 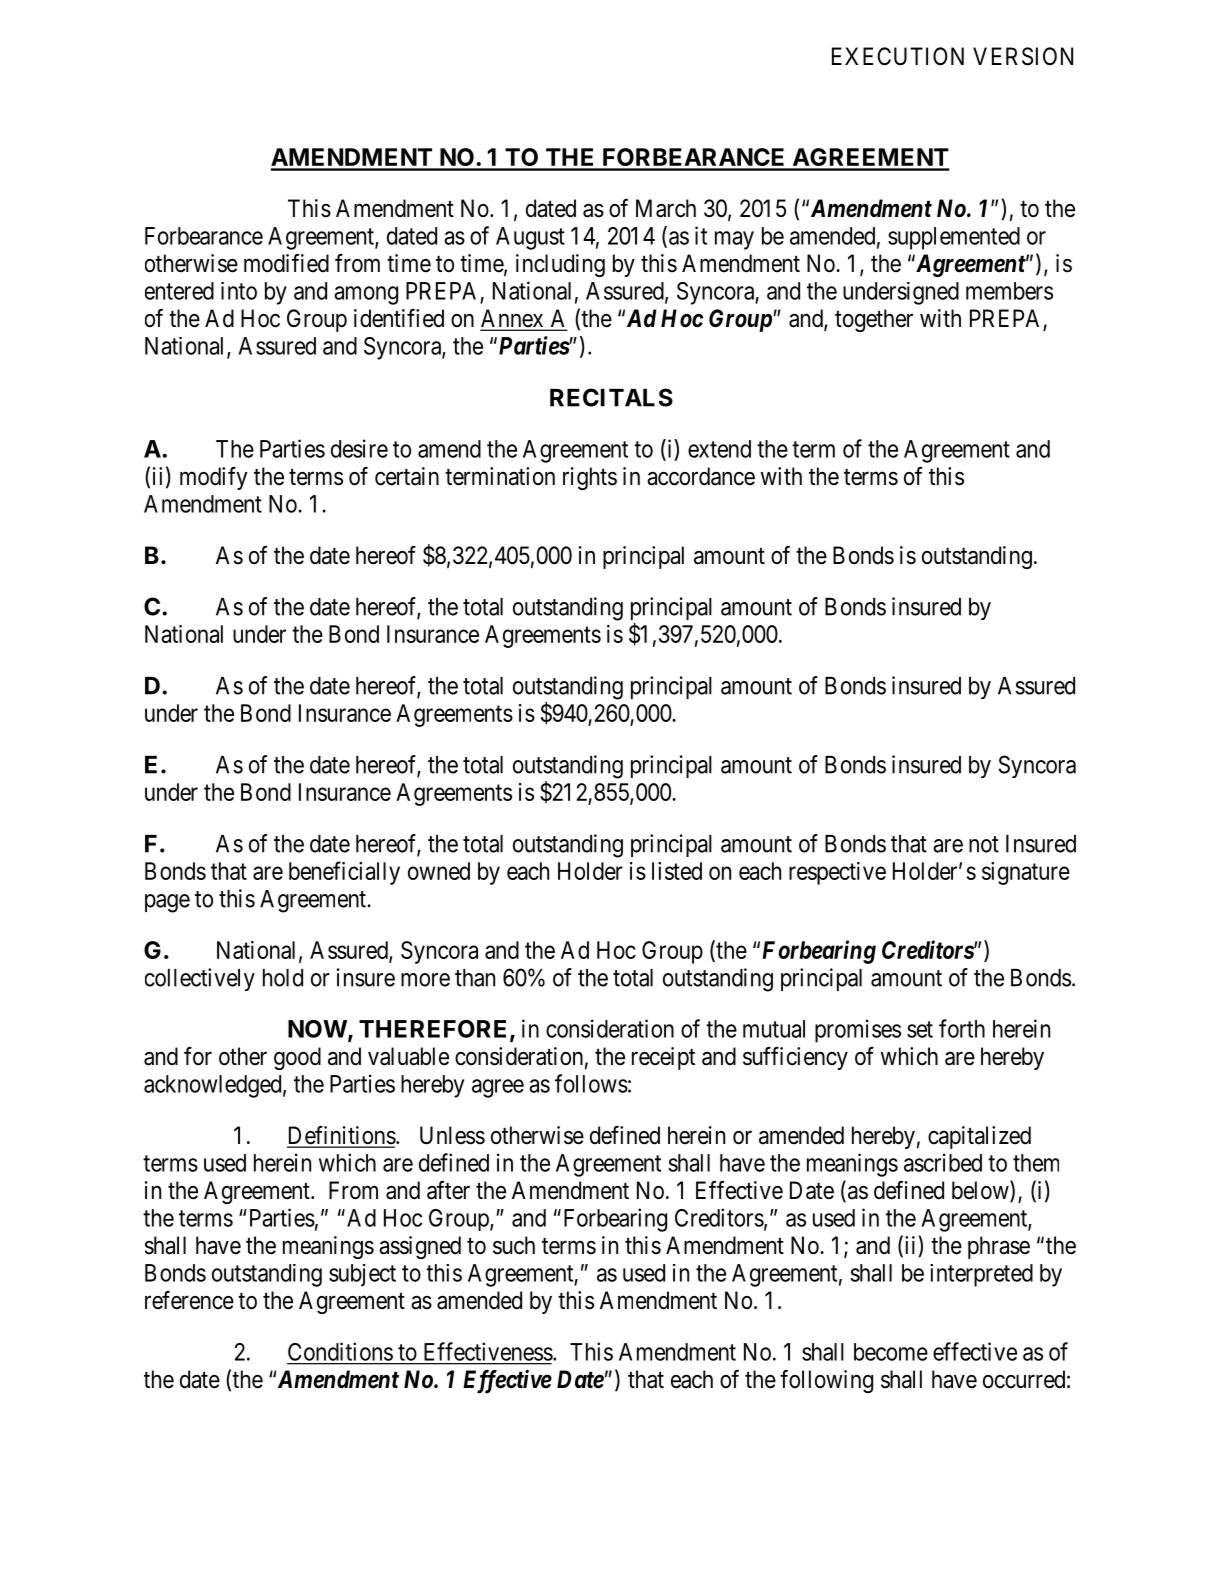 What do you see at coordinates (984, 844) in the screenshot?
I see `not` at bounding box center [984, 844].
